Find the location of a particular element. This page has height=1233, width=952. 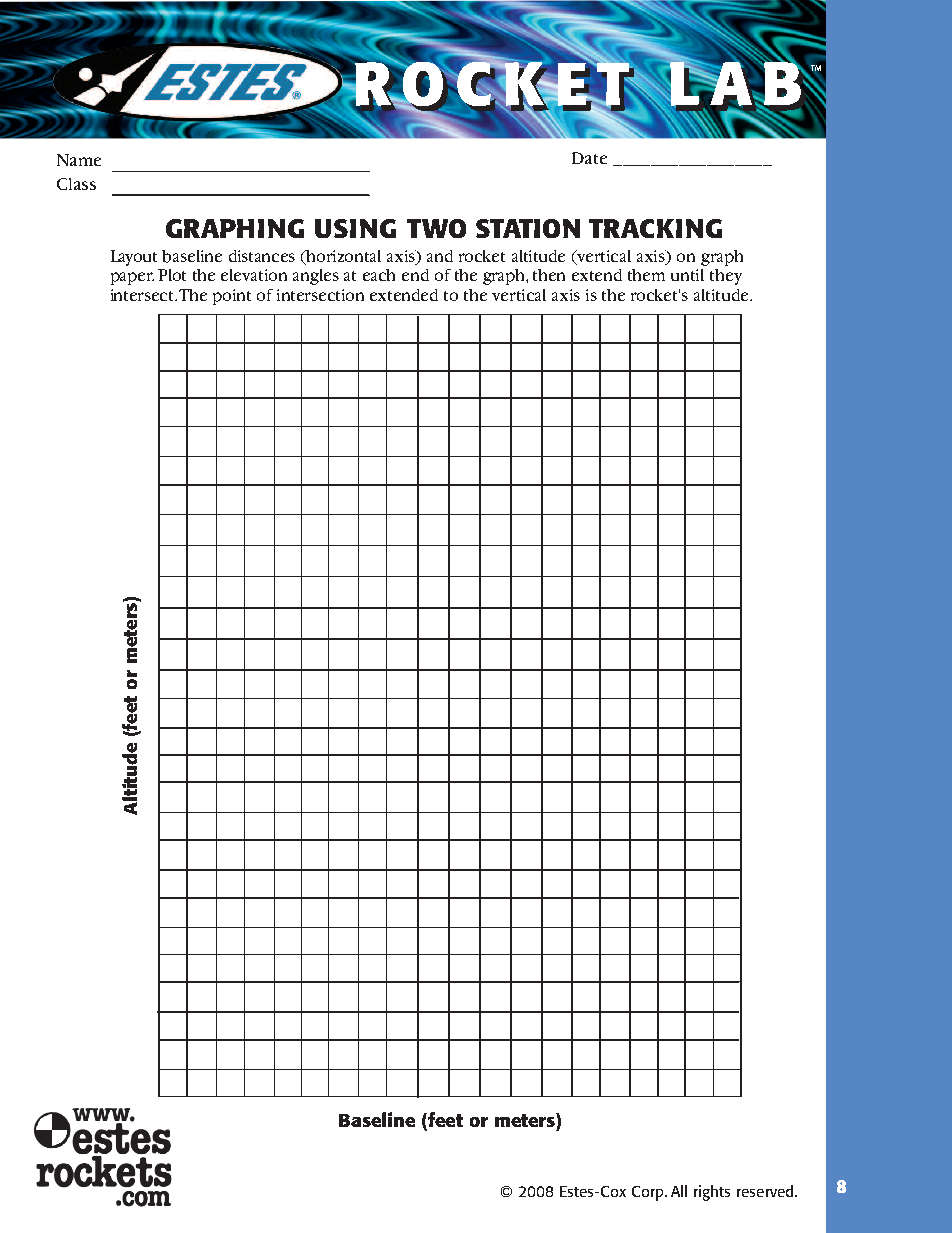

TRACKING is located at coordinates (655, 228).
